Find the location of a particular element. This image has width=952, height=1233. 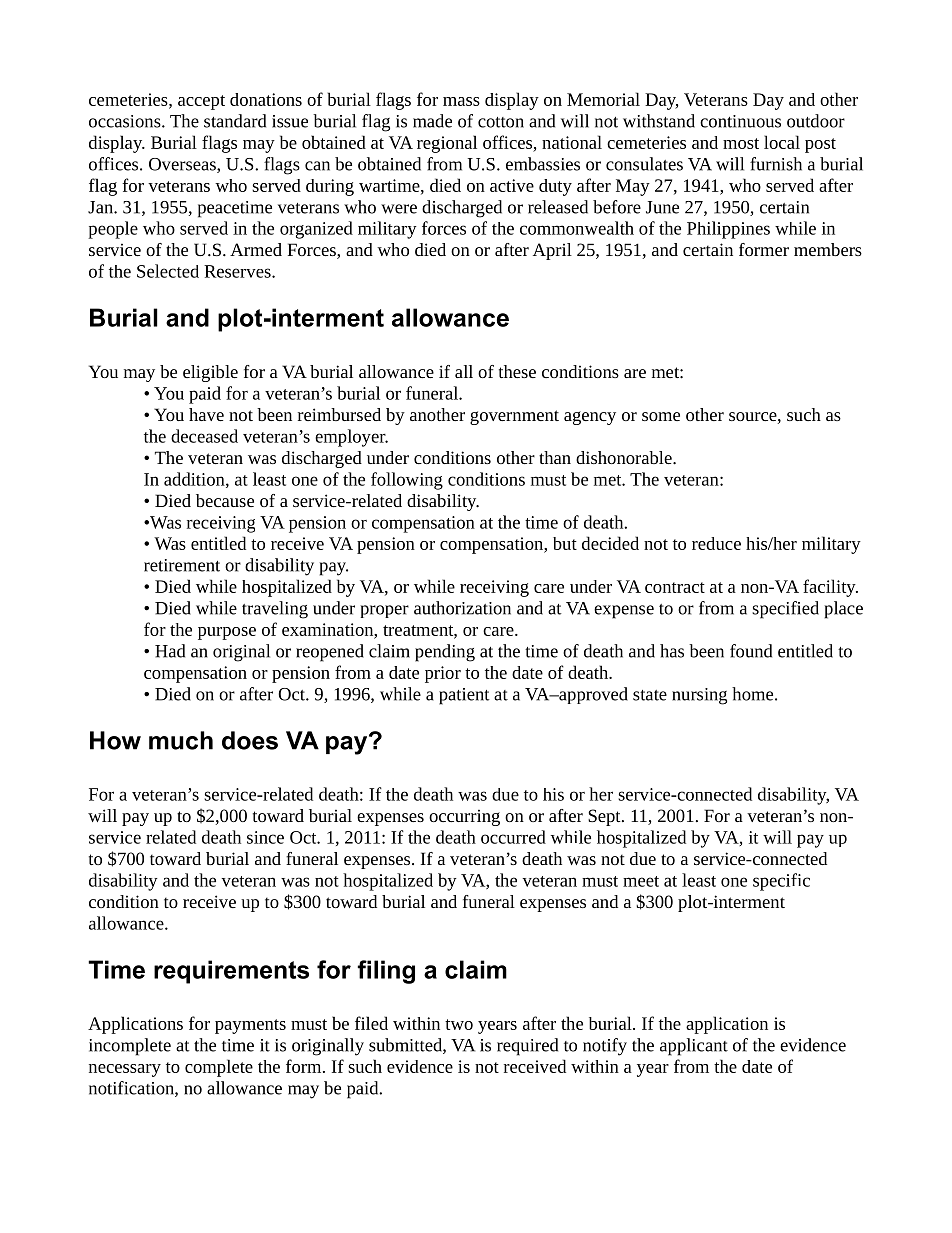

nursing is located at coordinates (699, 696).
